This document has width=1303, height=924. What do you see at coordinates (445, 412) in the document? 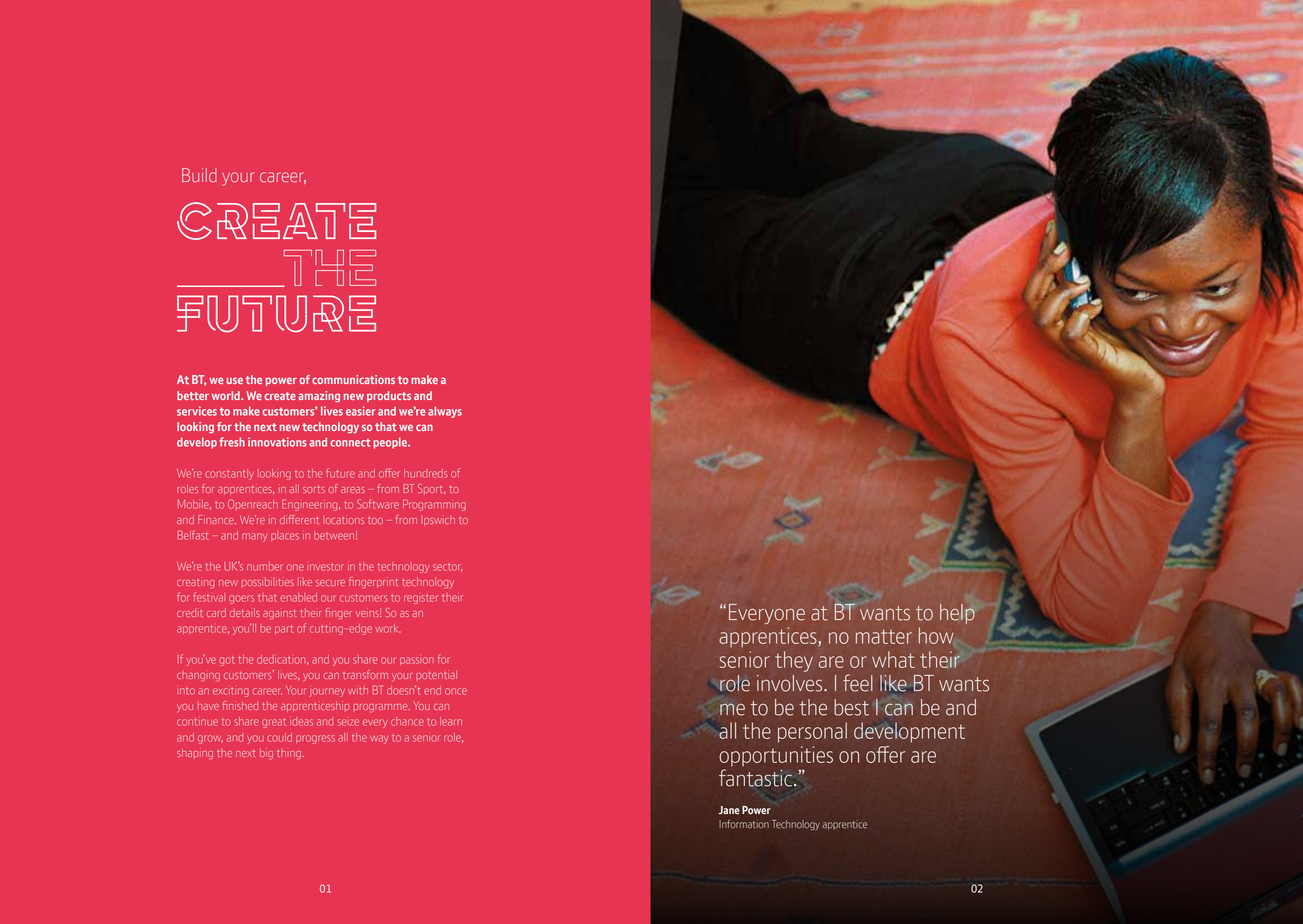
I see `always` at bounding box center [445, 412].
